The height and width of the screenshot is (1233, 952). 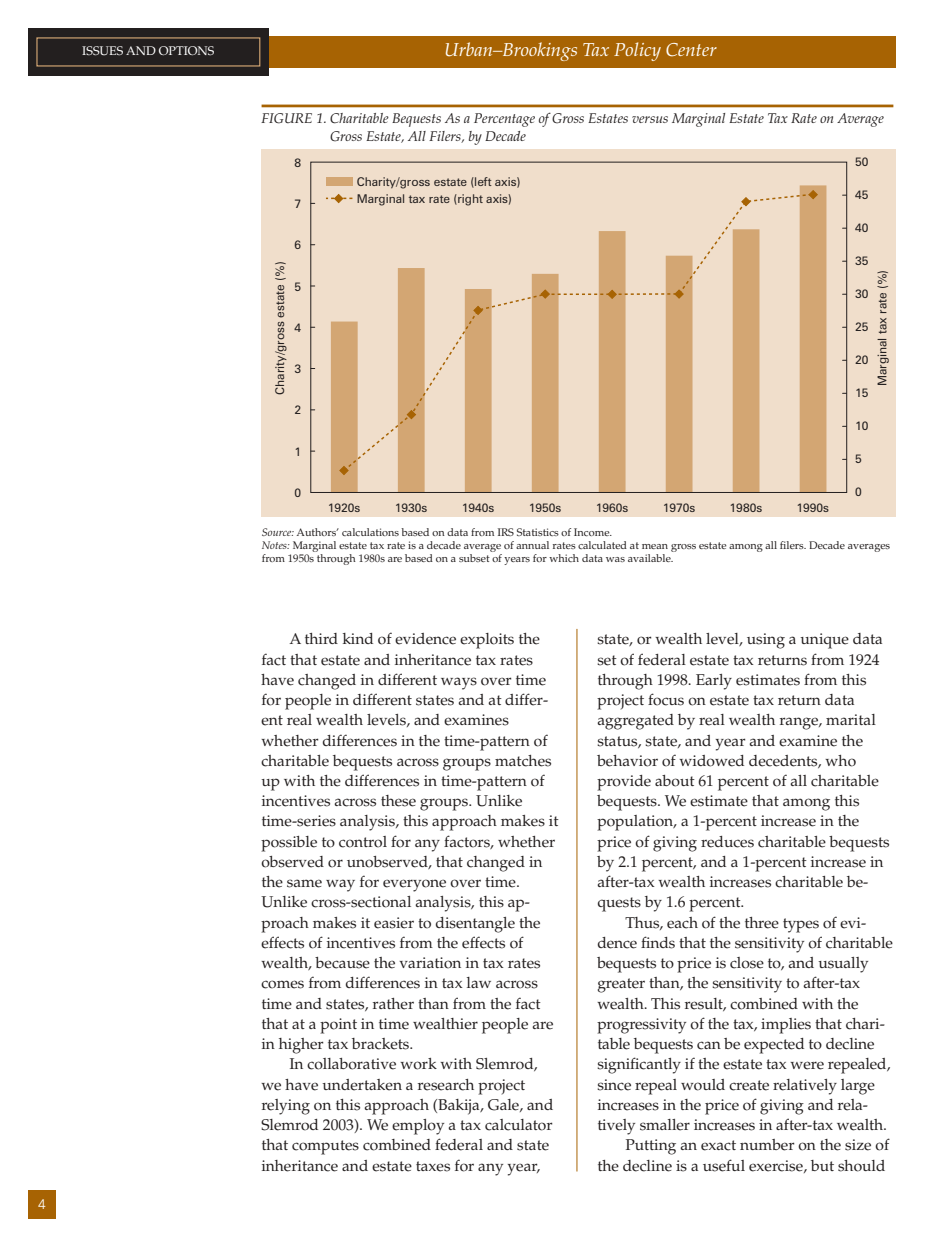 I want to click on third, so click(x=321, y=638).
